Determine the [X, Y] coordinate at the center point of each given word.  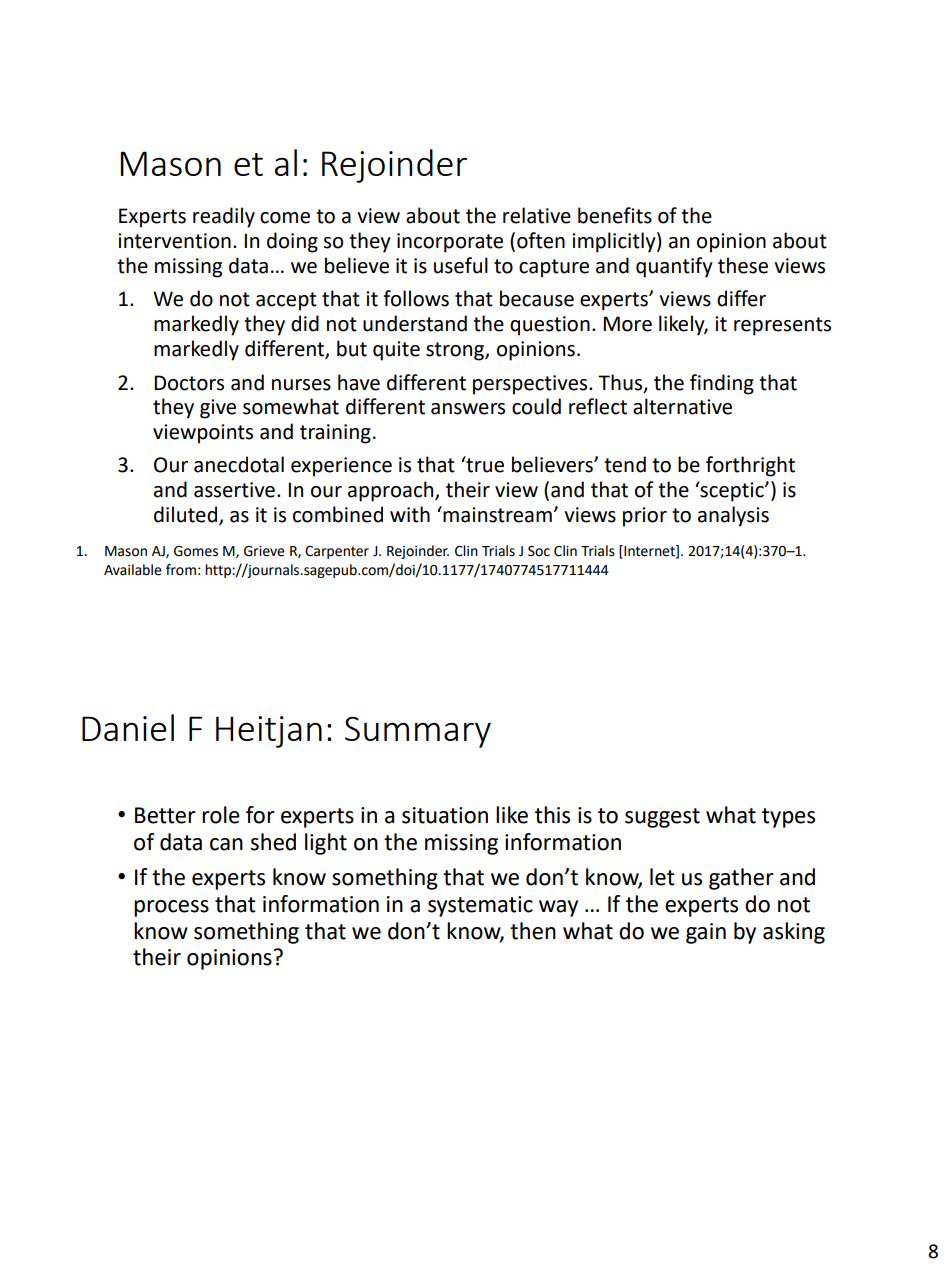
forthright [750, 466]
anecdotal [239, 464]
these [743, 265]
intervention [174, 241]
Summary [418, 732]
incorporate [450, 243]
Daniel [128, 727]
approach [392, 491]
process [171, 908]
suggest [662, 818]
